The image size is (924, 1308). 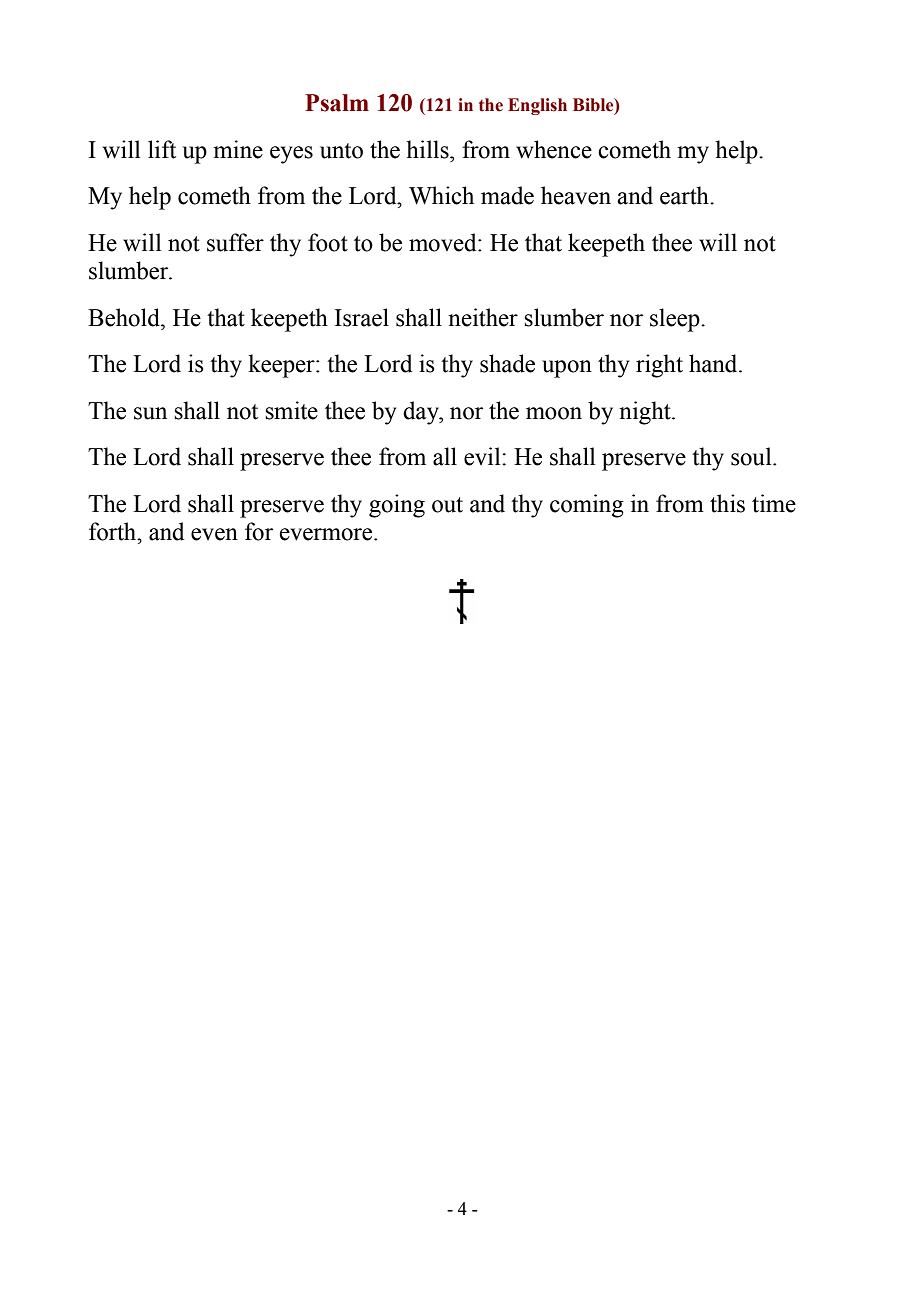 I want to click on lift, so click(x=162, y=149).
